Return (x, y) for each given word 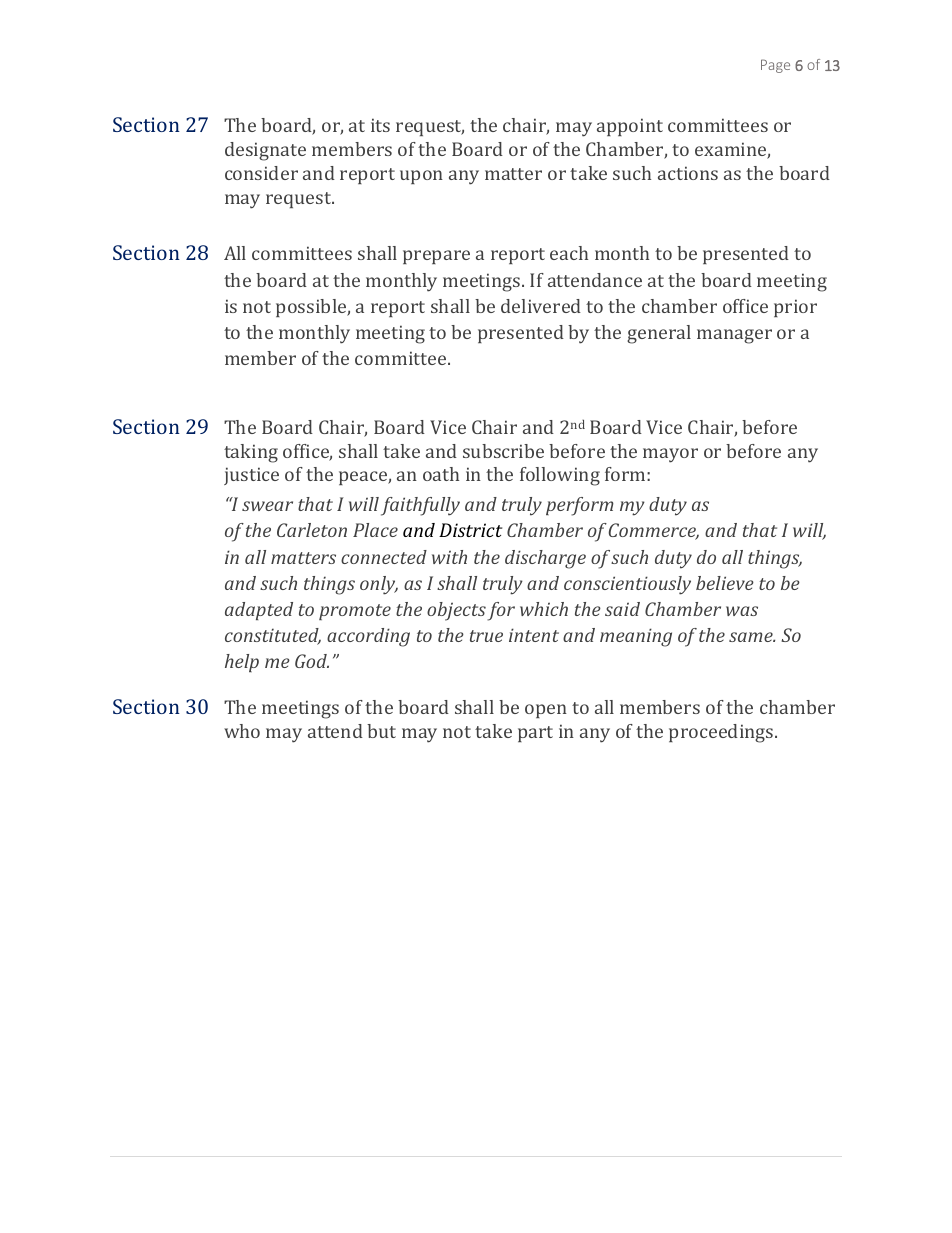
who (242, 731)
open (546, 711)
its (380, 125)
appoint (630, 127)
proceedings (722, 733)
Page (775, 66)
